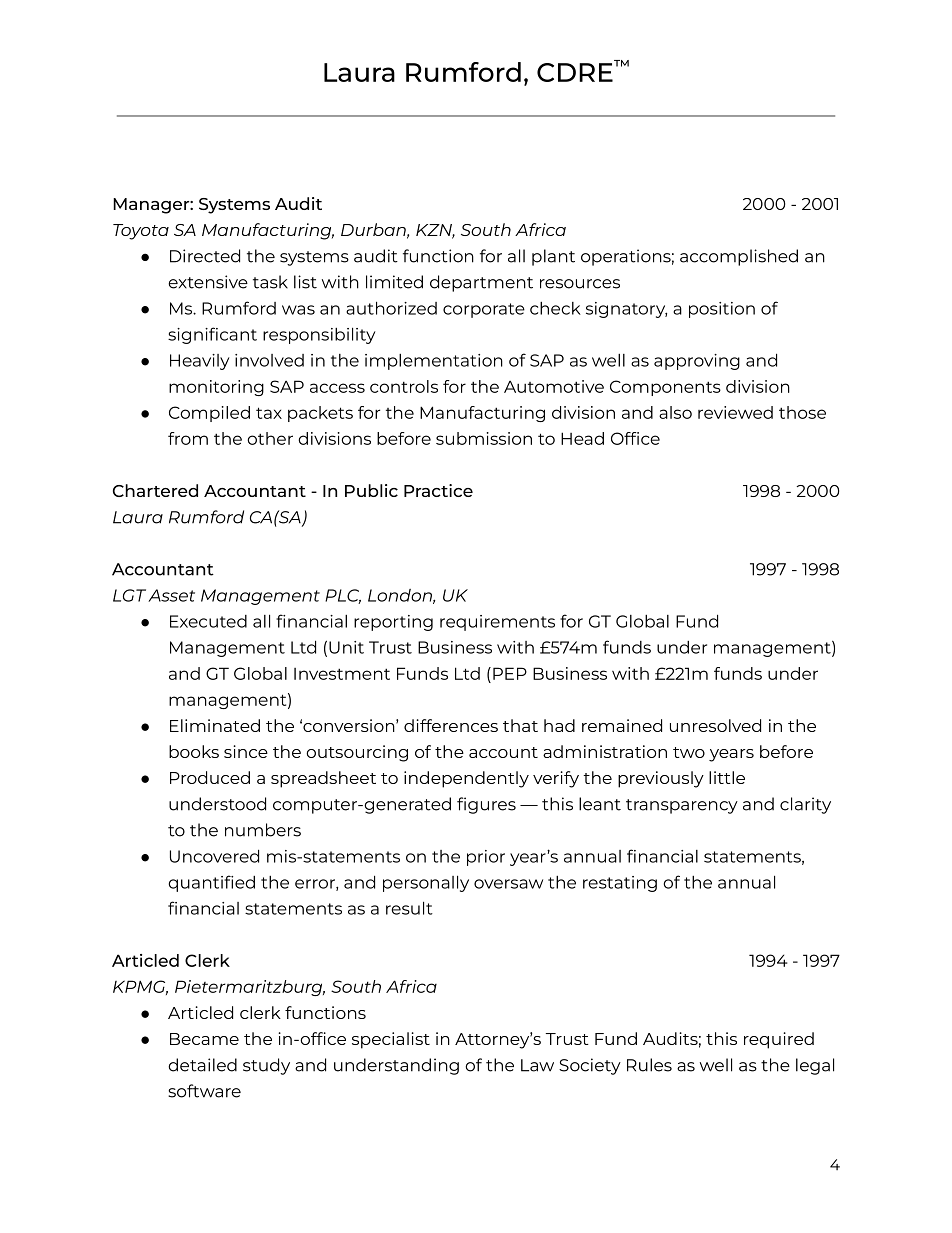 The width and height of the page is (952, 1233). What do you see at coordinates (735, 412) in the page?
I see `reviewed` at bounding box center [735, 412].
